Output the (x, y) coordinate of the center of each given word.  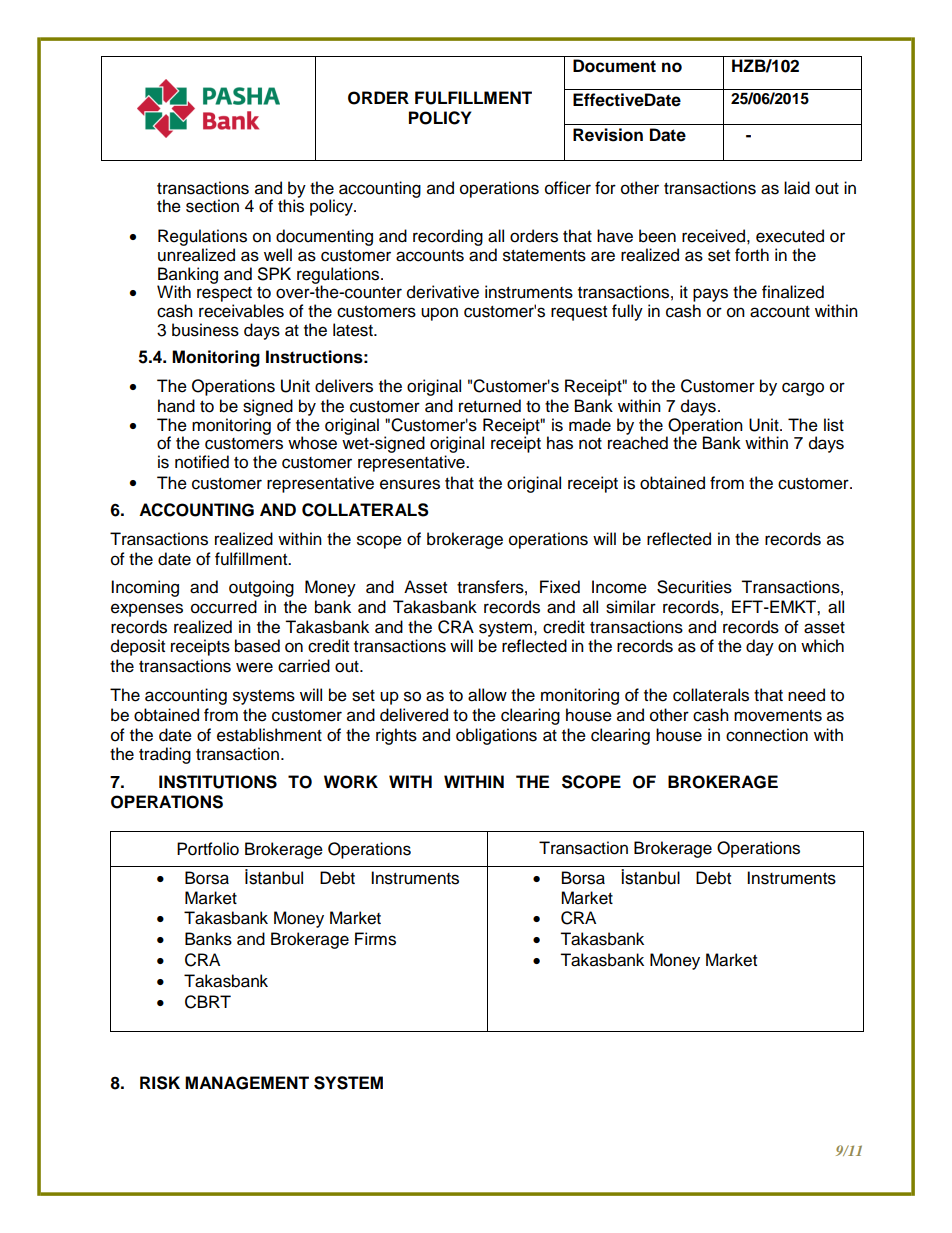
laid (797, 188)
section (212, 206)
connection (767, 735)
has (560, 443)
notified (202, 462)
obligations (496, 736)
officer (568, 188)
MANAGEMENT (247, 1083)
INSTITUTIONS (218, 782)
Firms (375, 939)
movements (778, 716)
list (834, 425)
